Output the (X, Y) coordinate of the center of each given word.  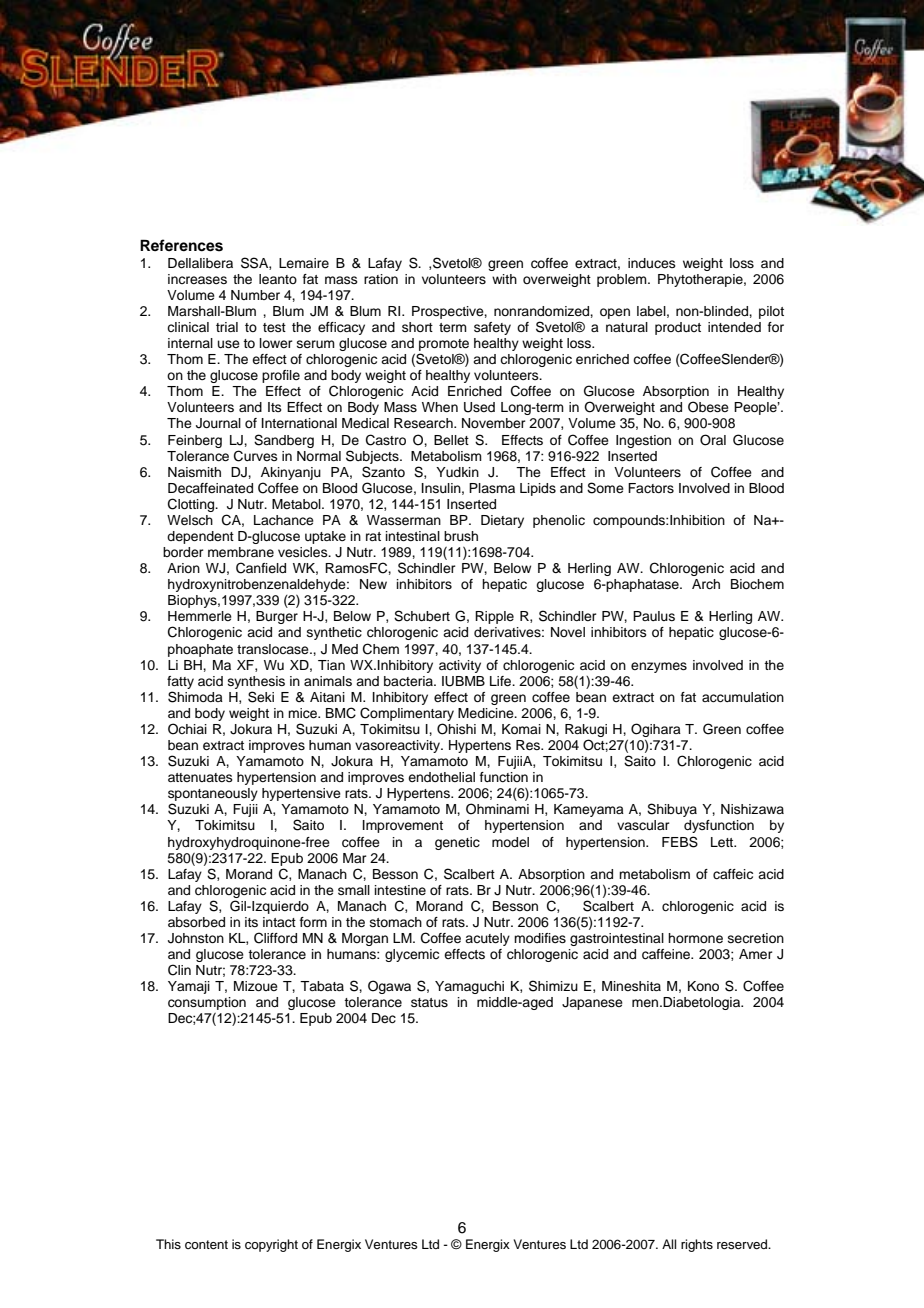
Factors (651, 488)
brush (461, 536)
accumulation (743, 697)
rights (697, 1245)
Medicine (487, 713)
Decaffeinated (210, 488)
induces (652, 263)
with (504, 279)
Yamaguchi (469, 987)
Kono (703, 986)
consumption (207, 1003)
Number (255, 295)
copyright (271, 1245)
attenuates (200, 777)
